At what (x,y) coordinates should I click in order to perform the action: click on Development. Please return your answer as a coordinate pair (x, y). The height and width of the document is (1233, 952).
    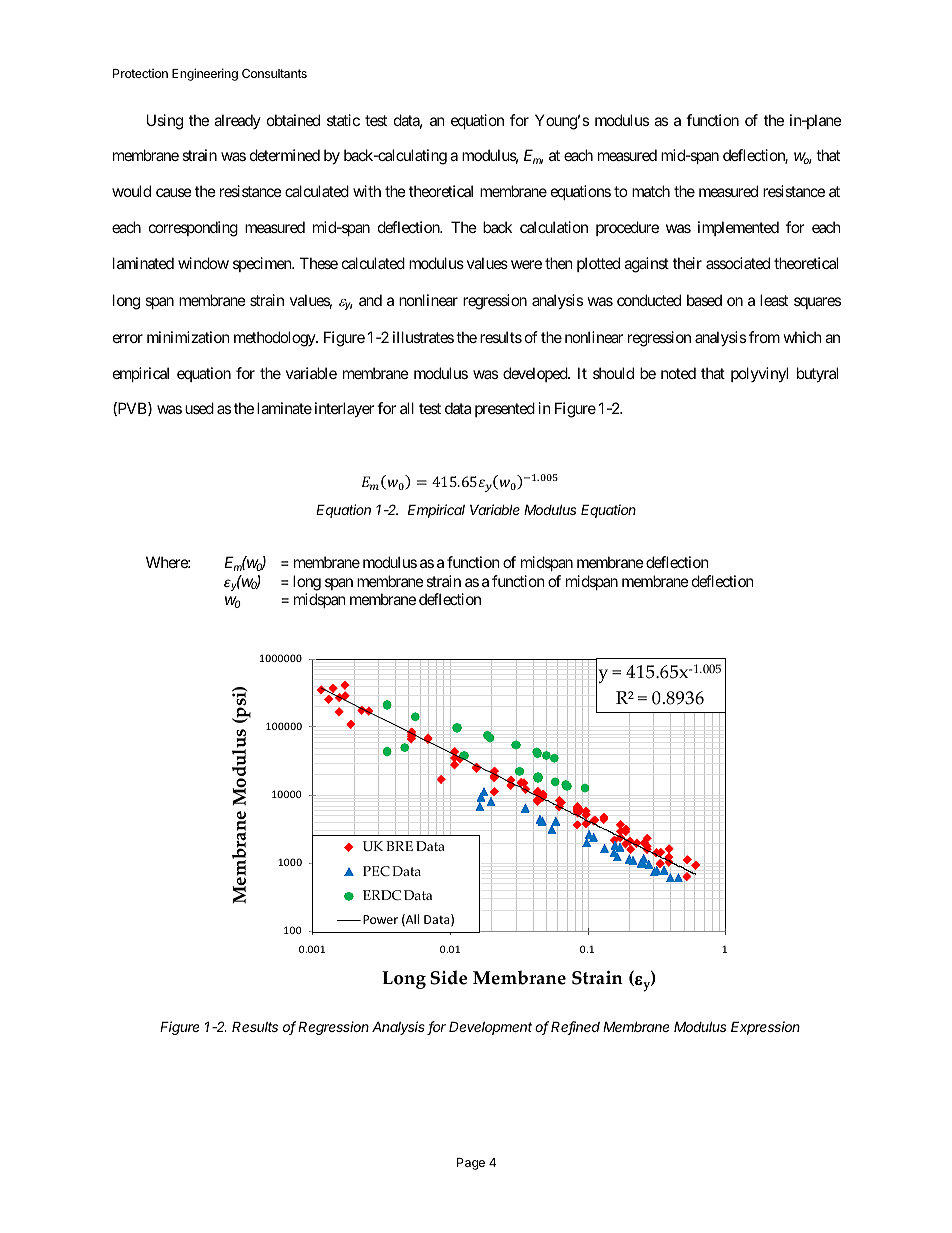
    Looking at the image, I should click on (490, 1028).
